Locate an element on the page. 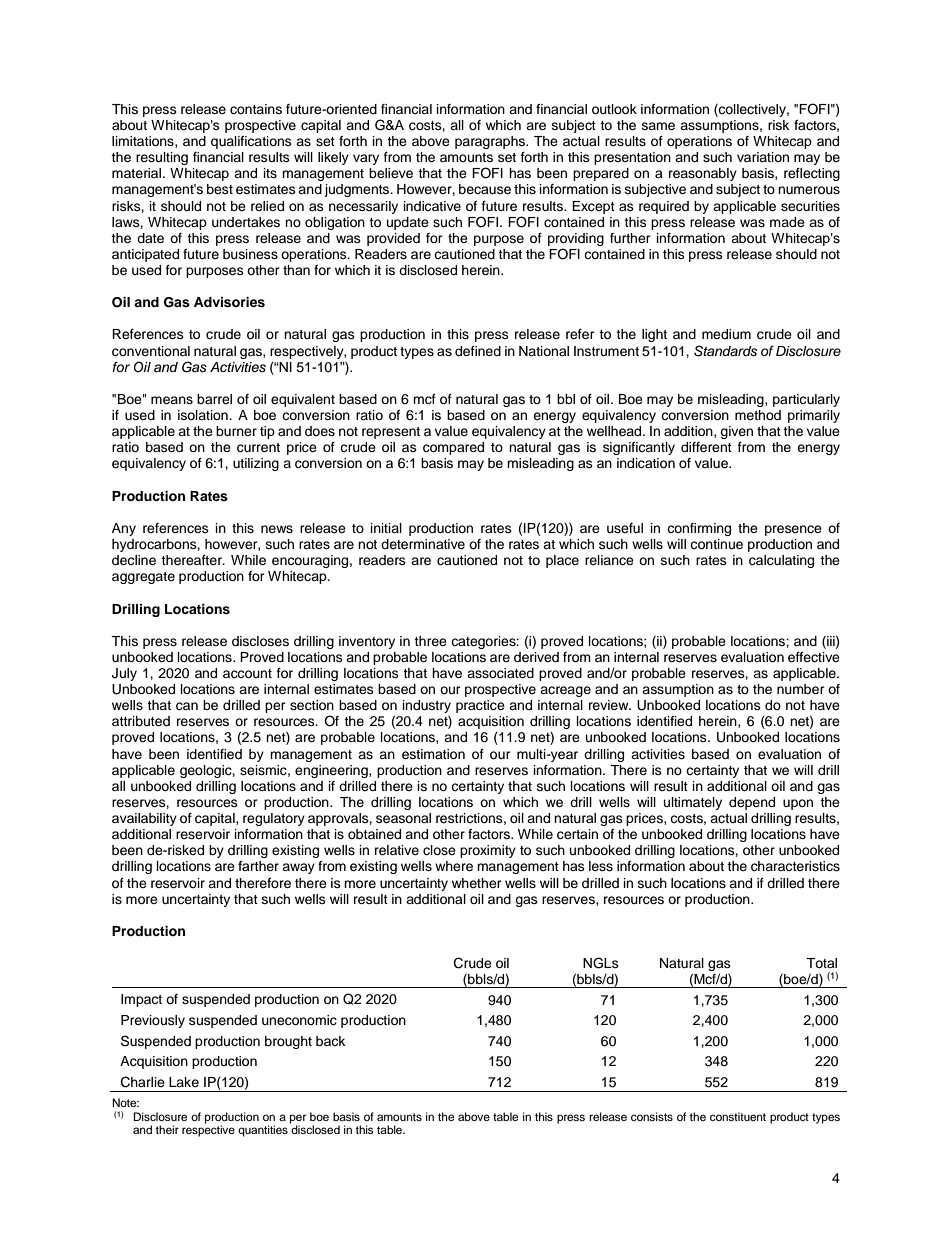  Standards is located at coordinates (725, 351).
